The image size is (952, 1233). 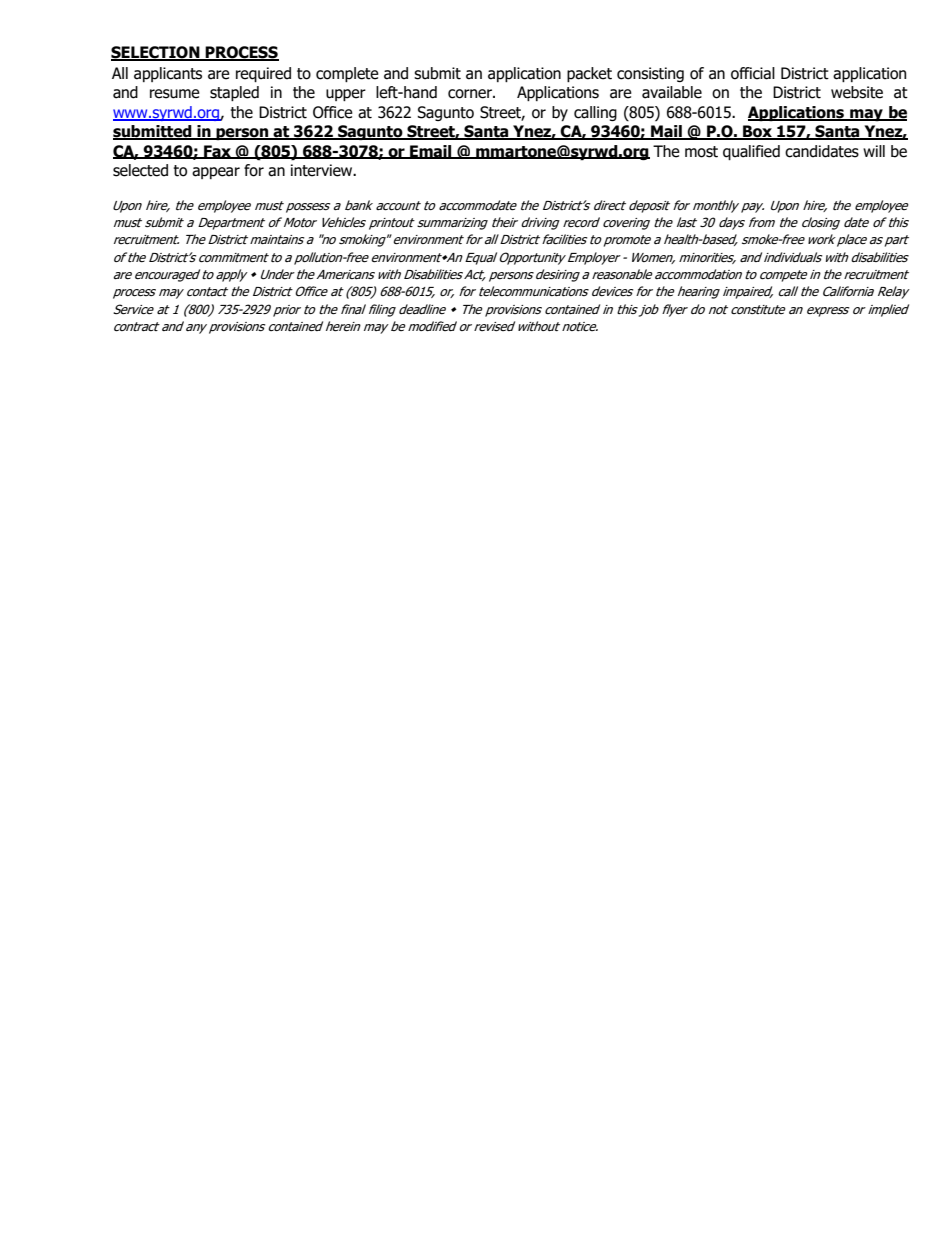 I want to click on SELECTION, so click(x=156, y=53).
